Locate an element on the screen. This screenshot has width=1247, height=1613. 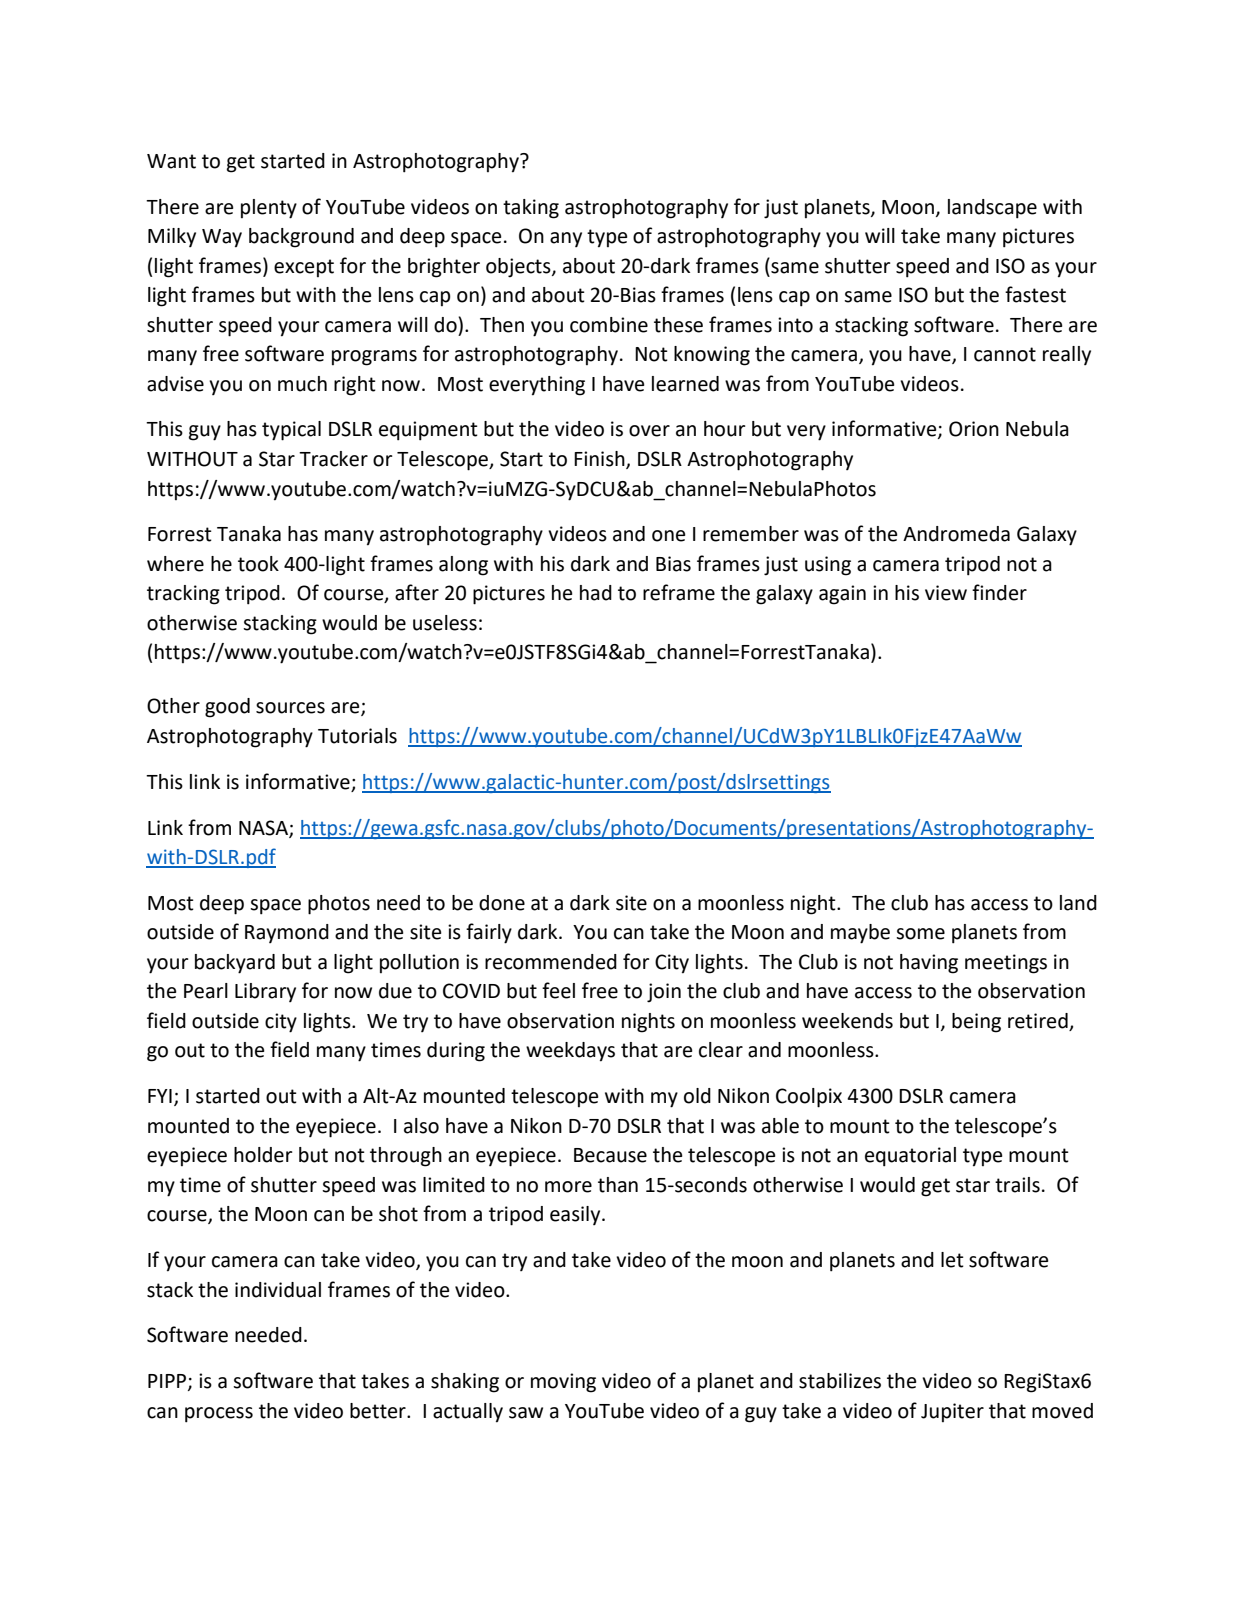
plenty is located at coordinates (269, 209).
